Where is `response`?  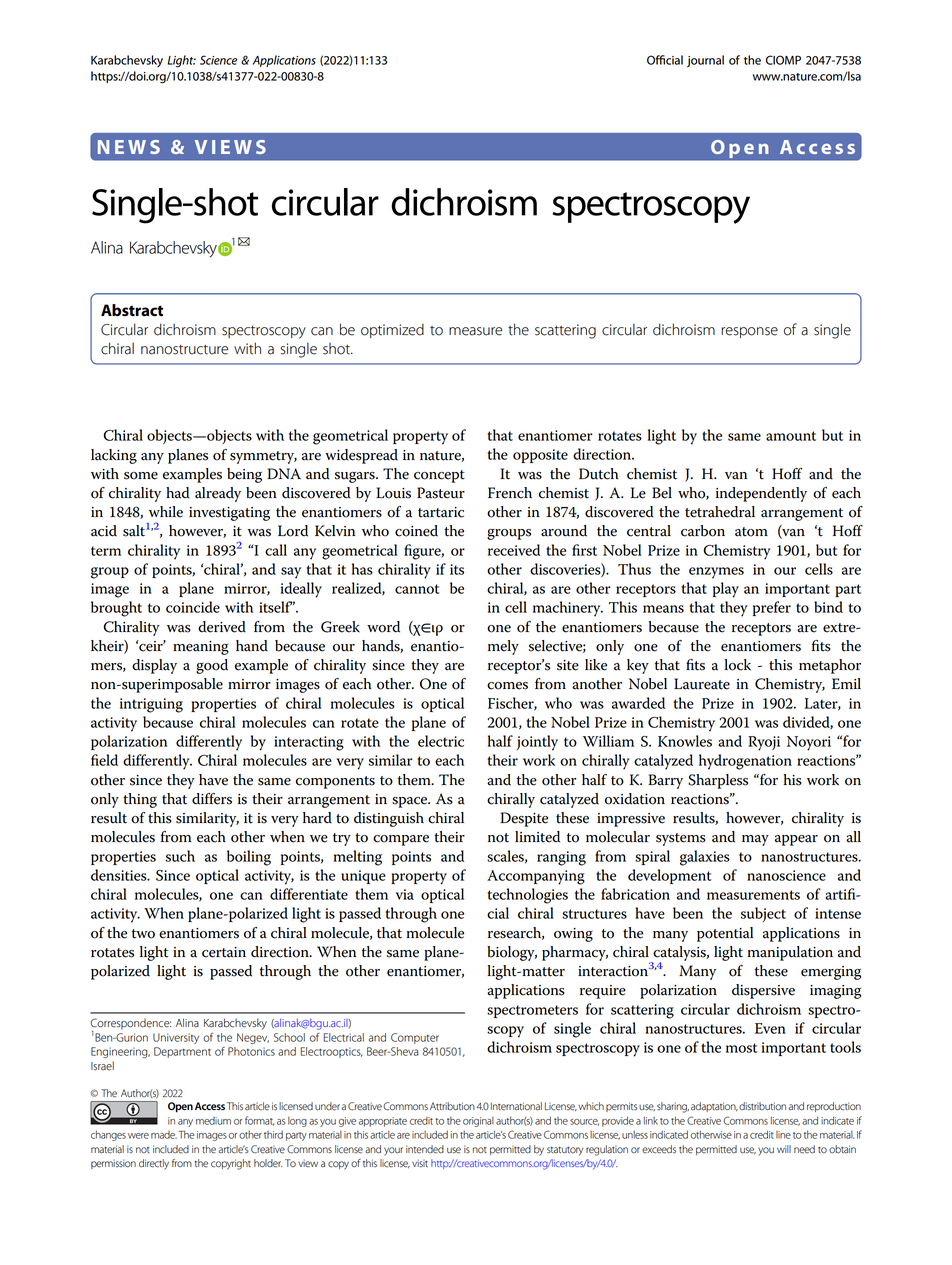 response is located at coordinates (749, 332).
